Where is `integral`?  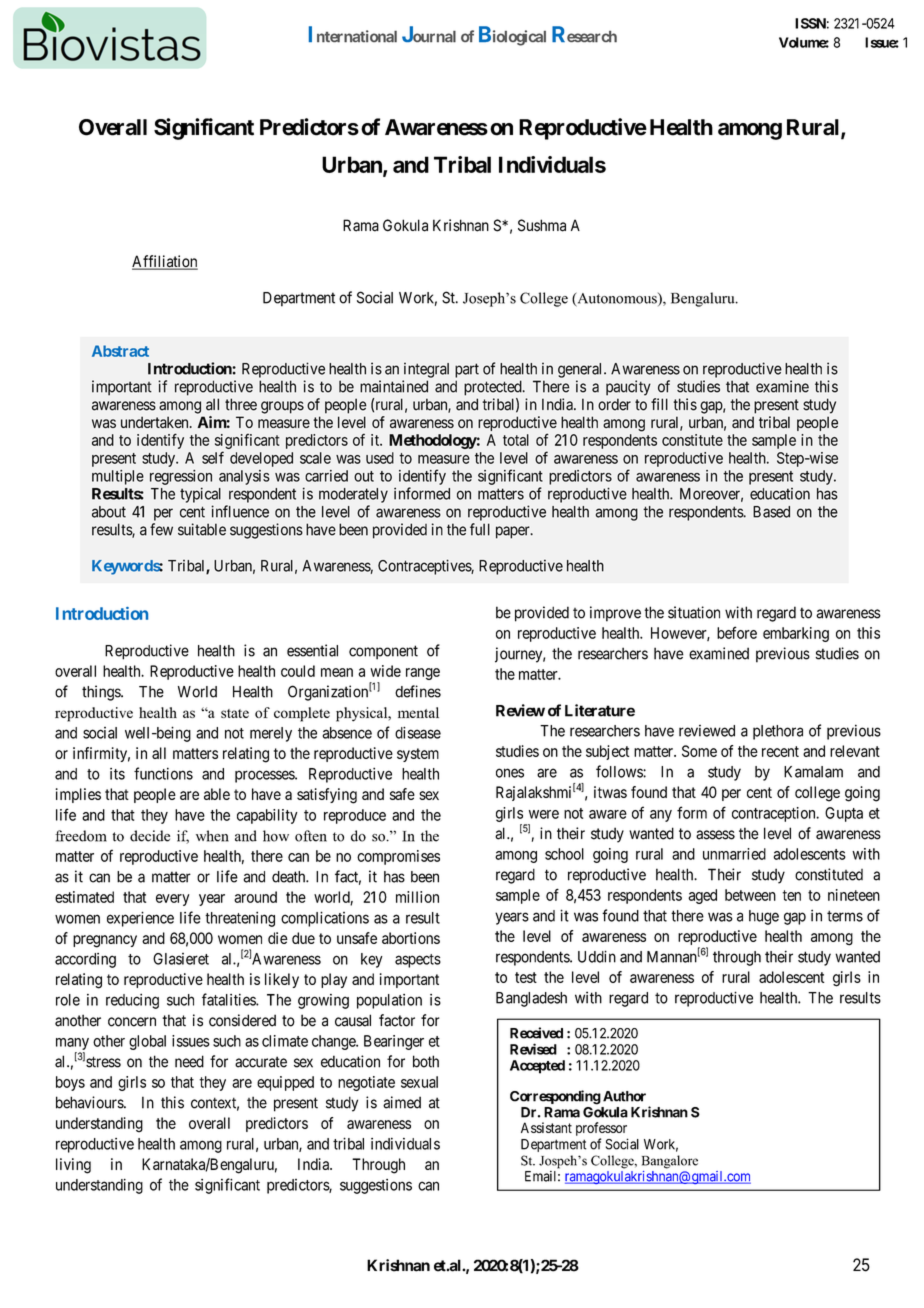 integral is located at coordinates (426, 370).
